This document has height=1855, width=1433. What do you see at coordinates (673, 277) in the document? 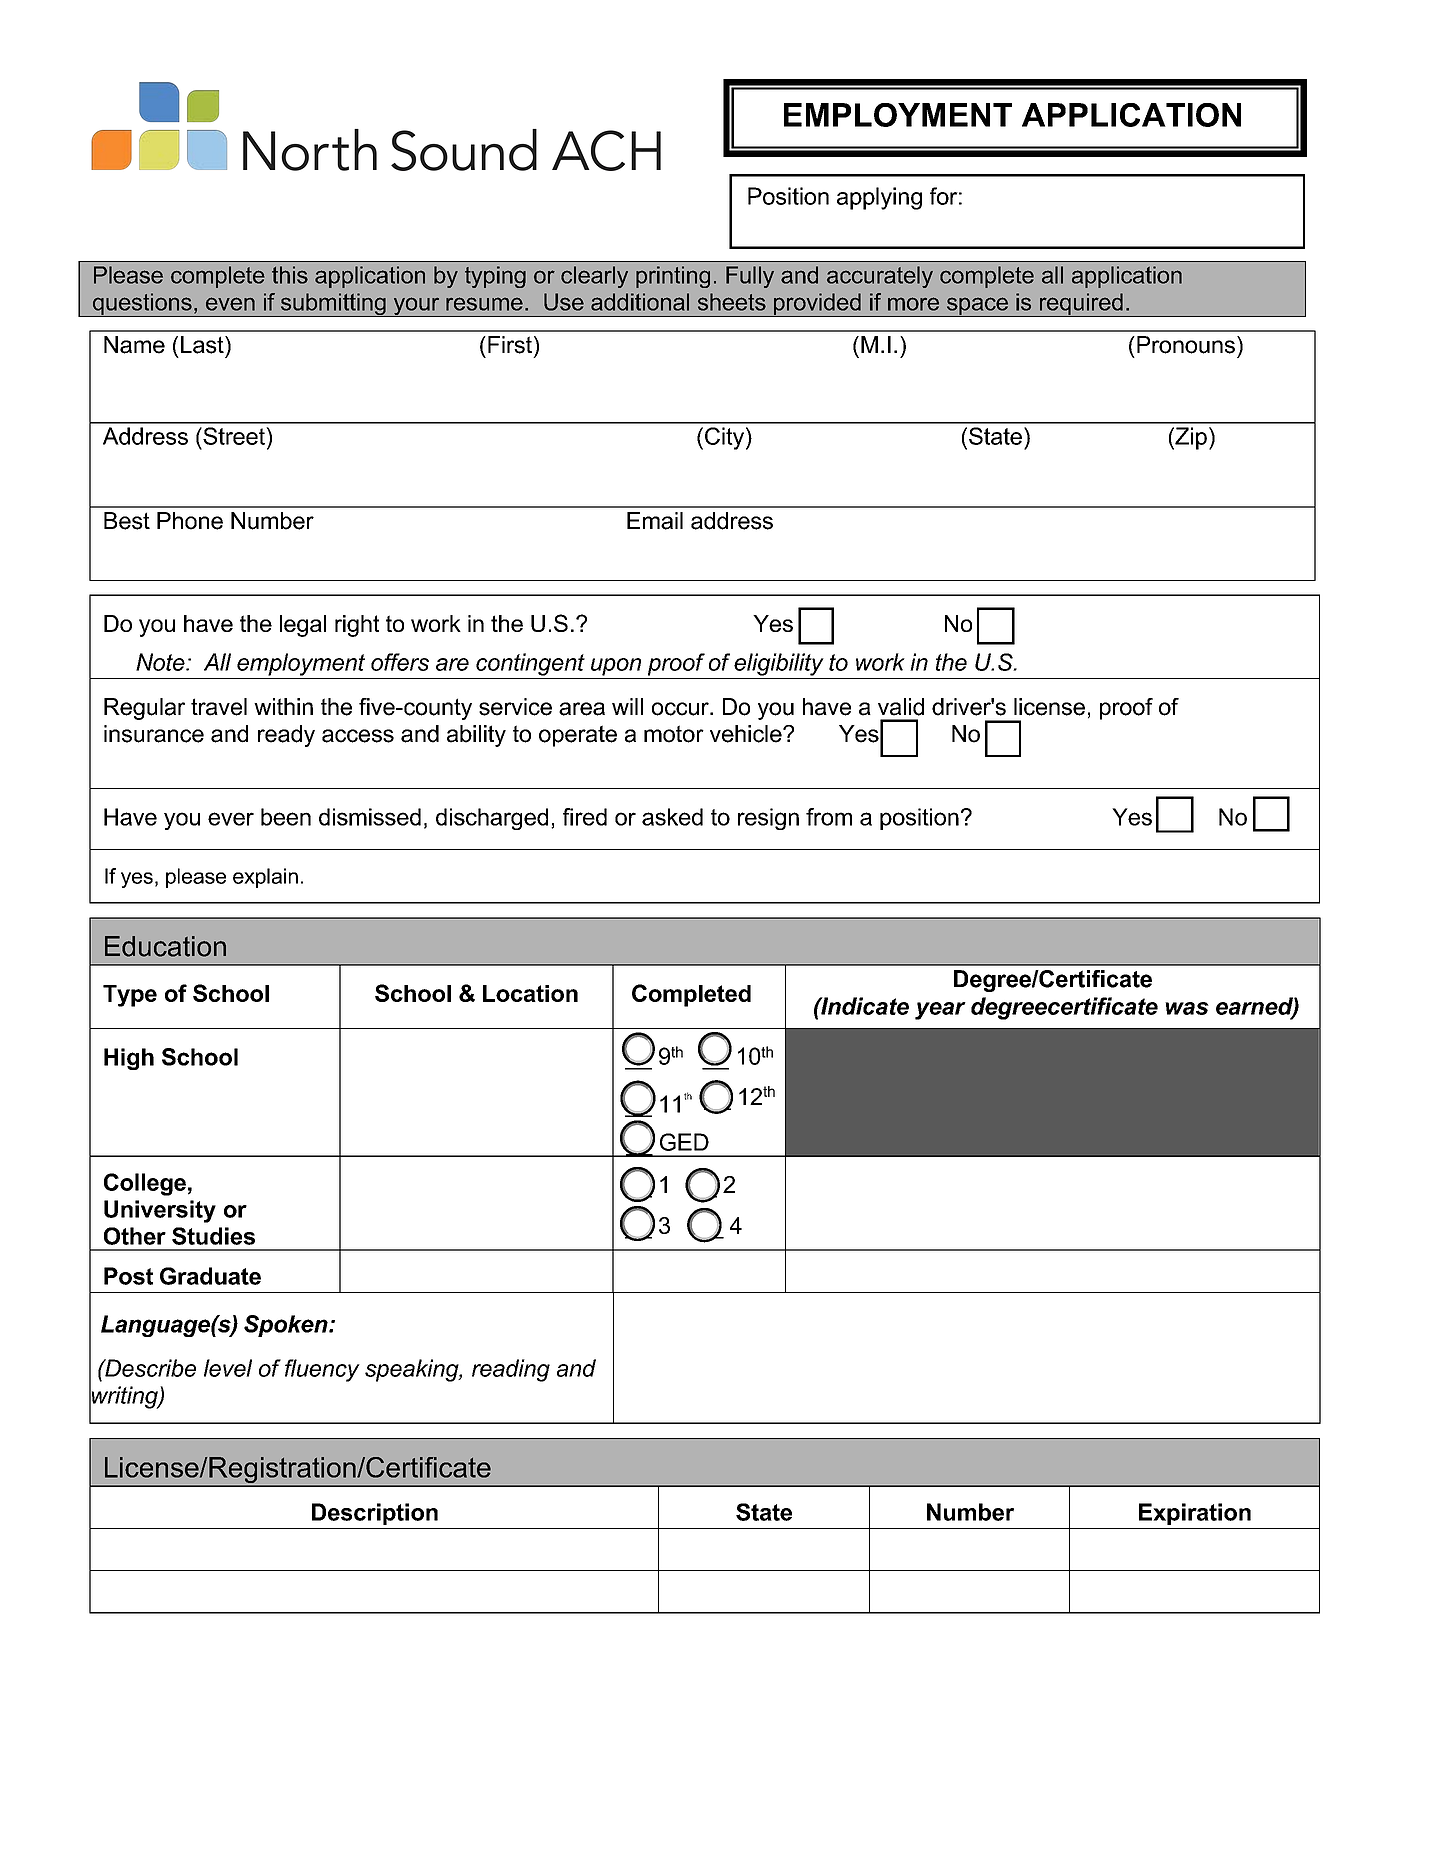
I see `printing` at bounding box center [673, 277].
